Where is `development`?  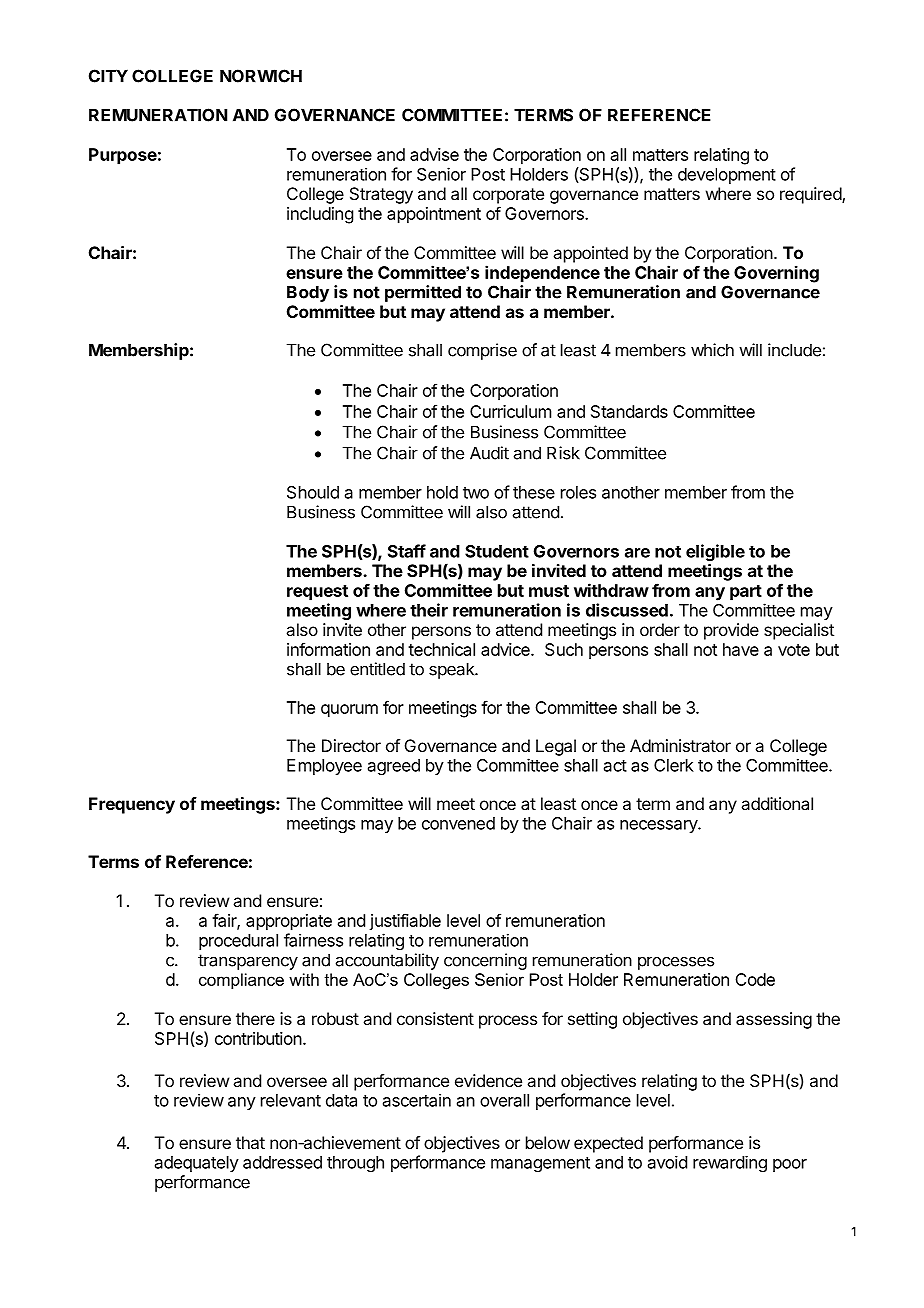 development is located at coordinates (727, 176).
